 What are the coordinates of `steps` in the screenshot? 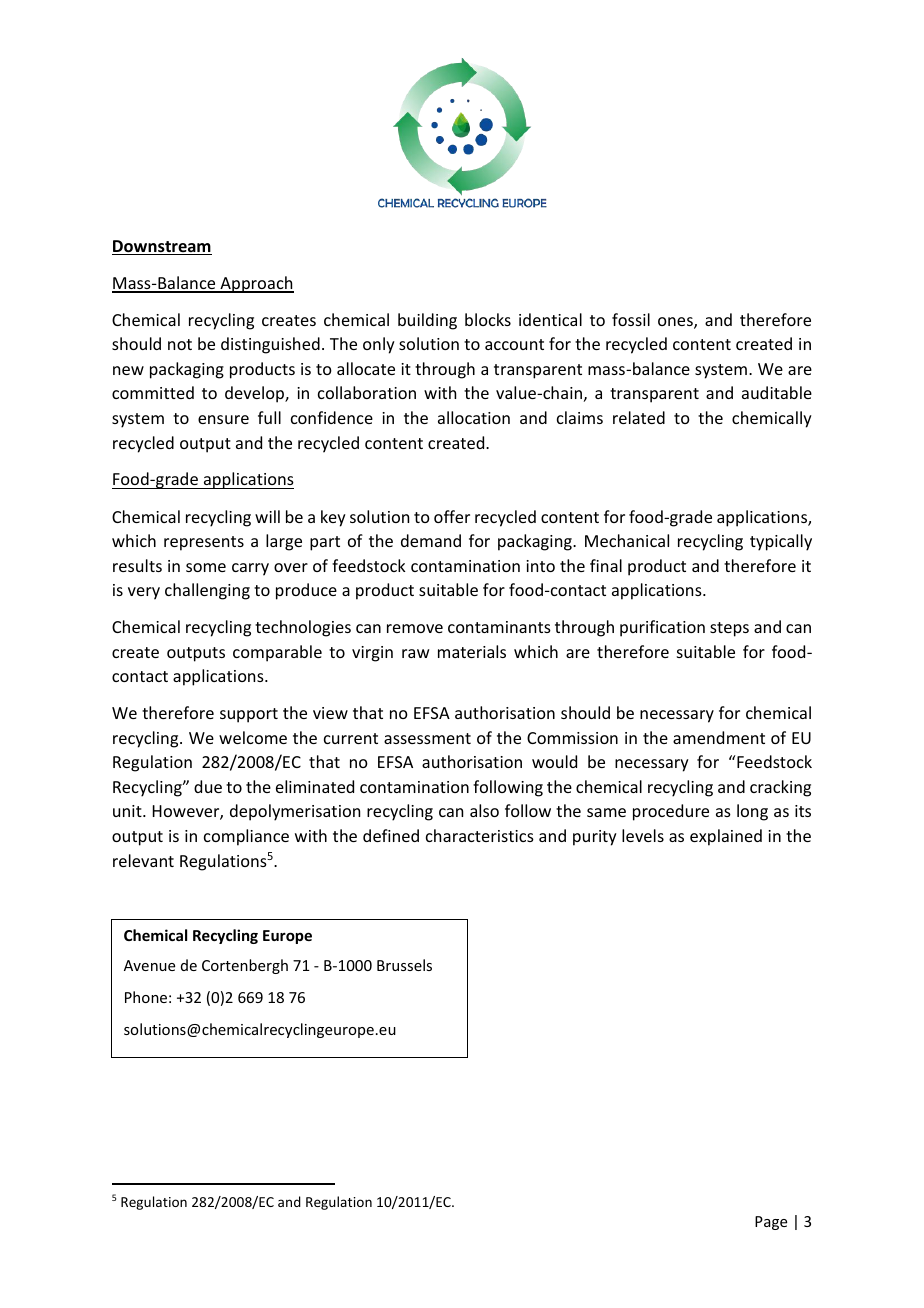 It's located at (729, 629).
